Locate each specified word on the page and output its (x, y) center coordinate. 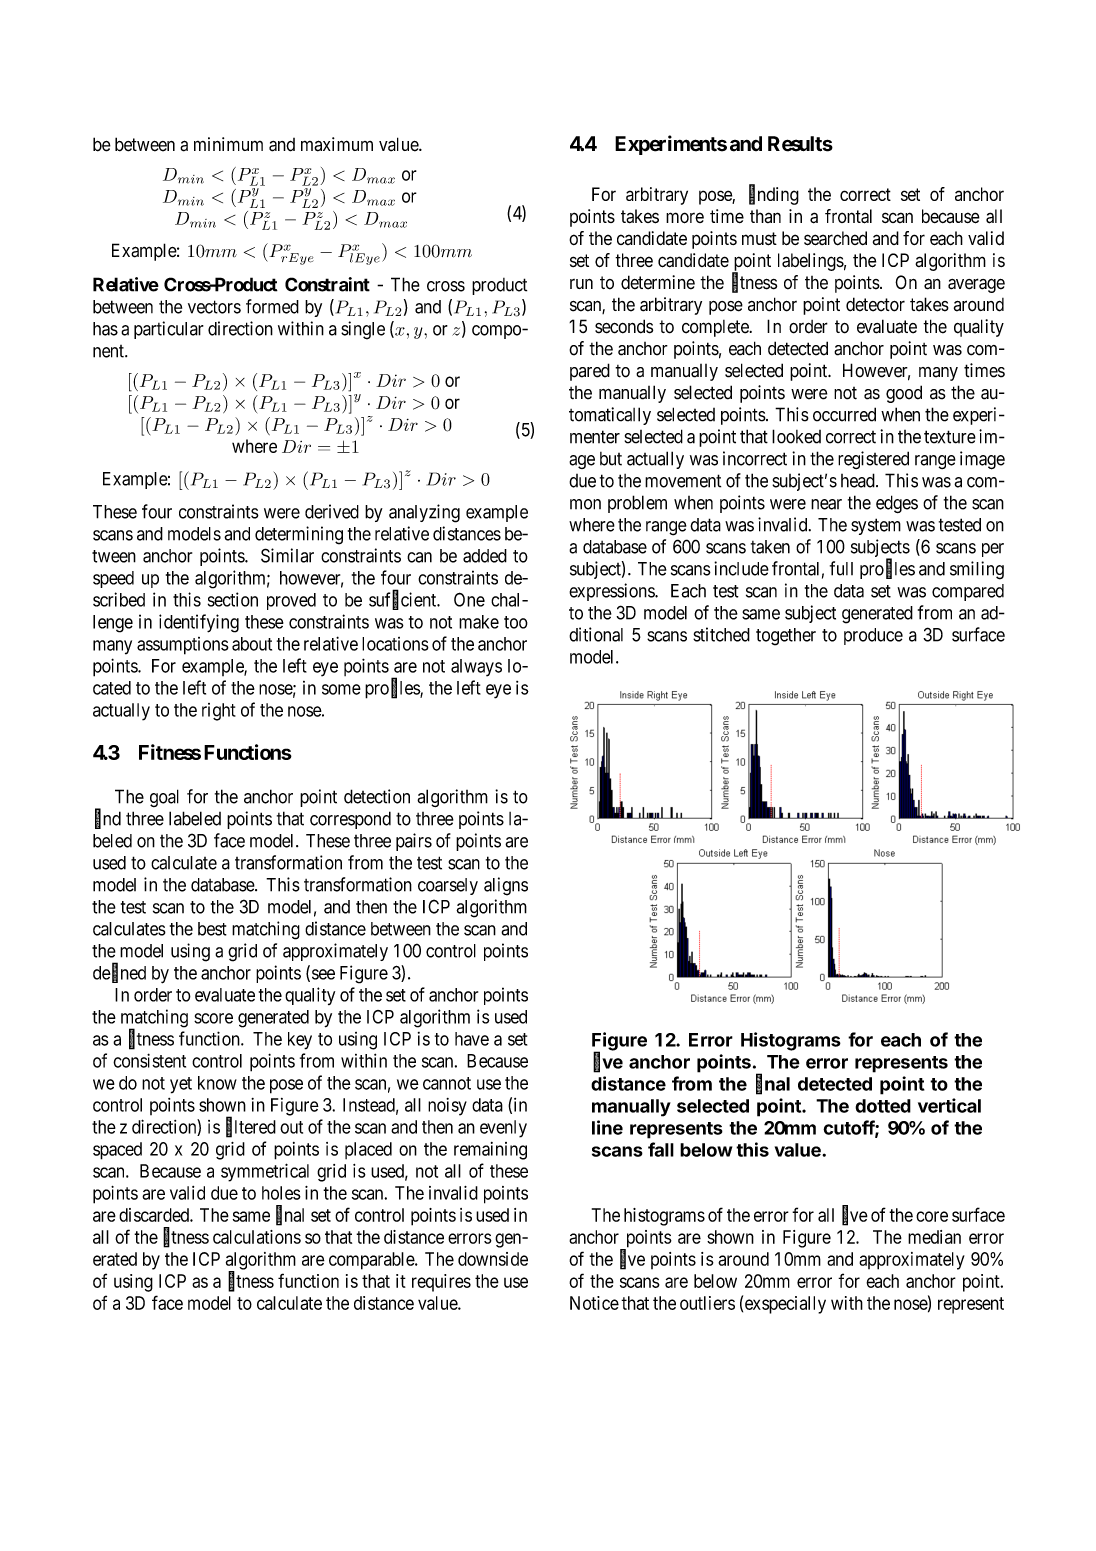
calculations (257, 1237)
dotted (883, 1106)
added (485, 556)
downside (493, 1259)
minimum (228, 144)
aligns (506, 886)
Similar (287, 555)
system (876, 526)
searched (835, 238)
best (212, 929)
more (685, 218)
